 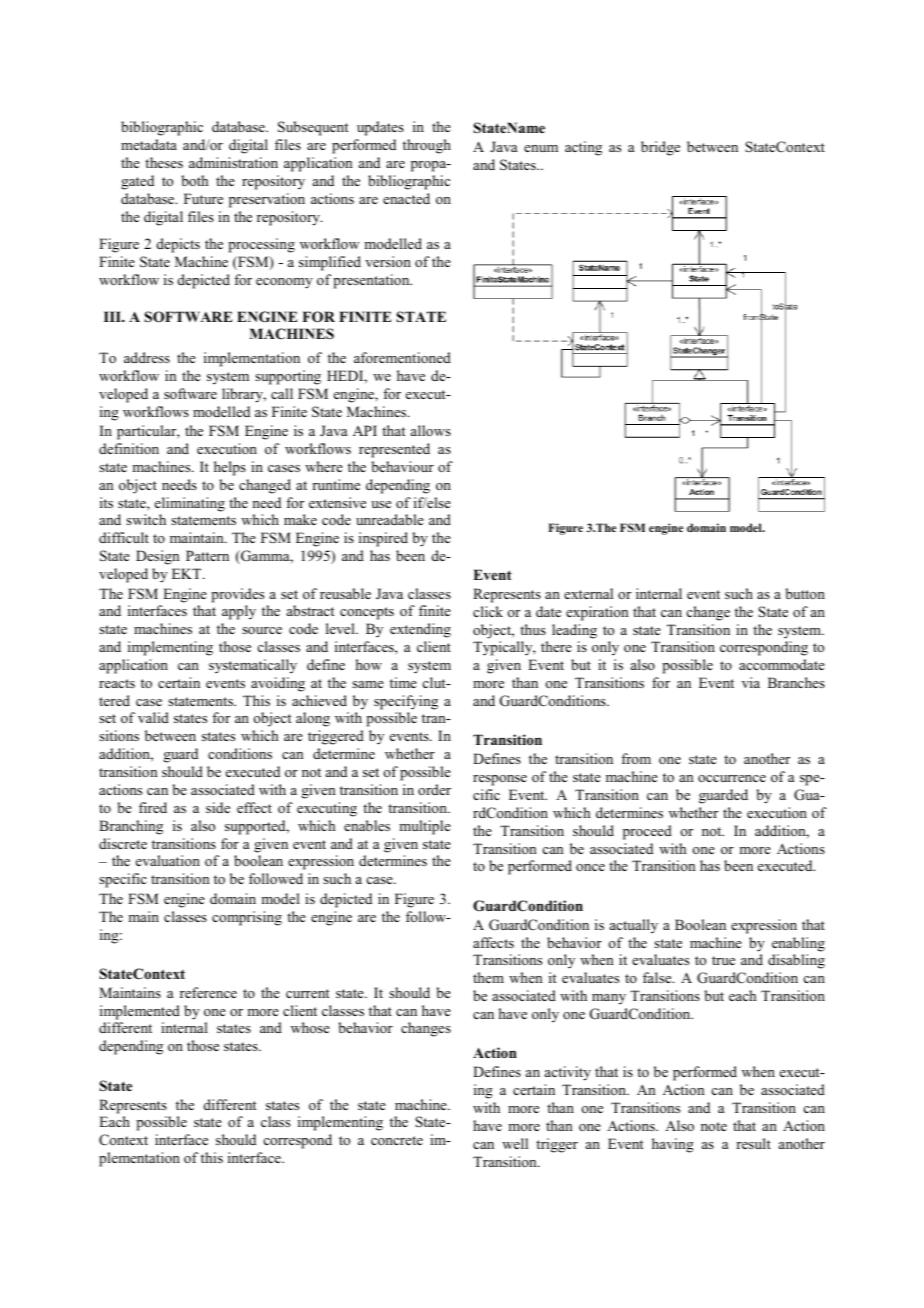 What do you see at coordinates (427, 146) in the screenshot?
I see `through` at bounding box center [427, 146].
